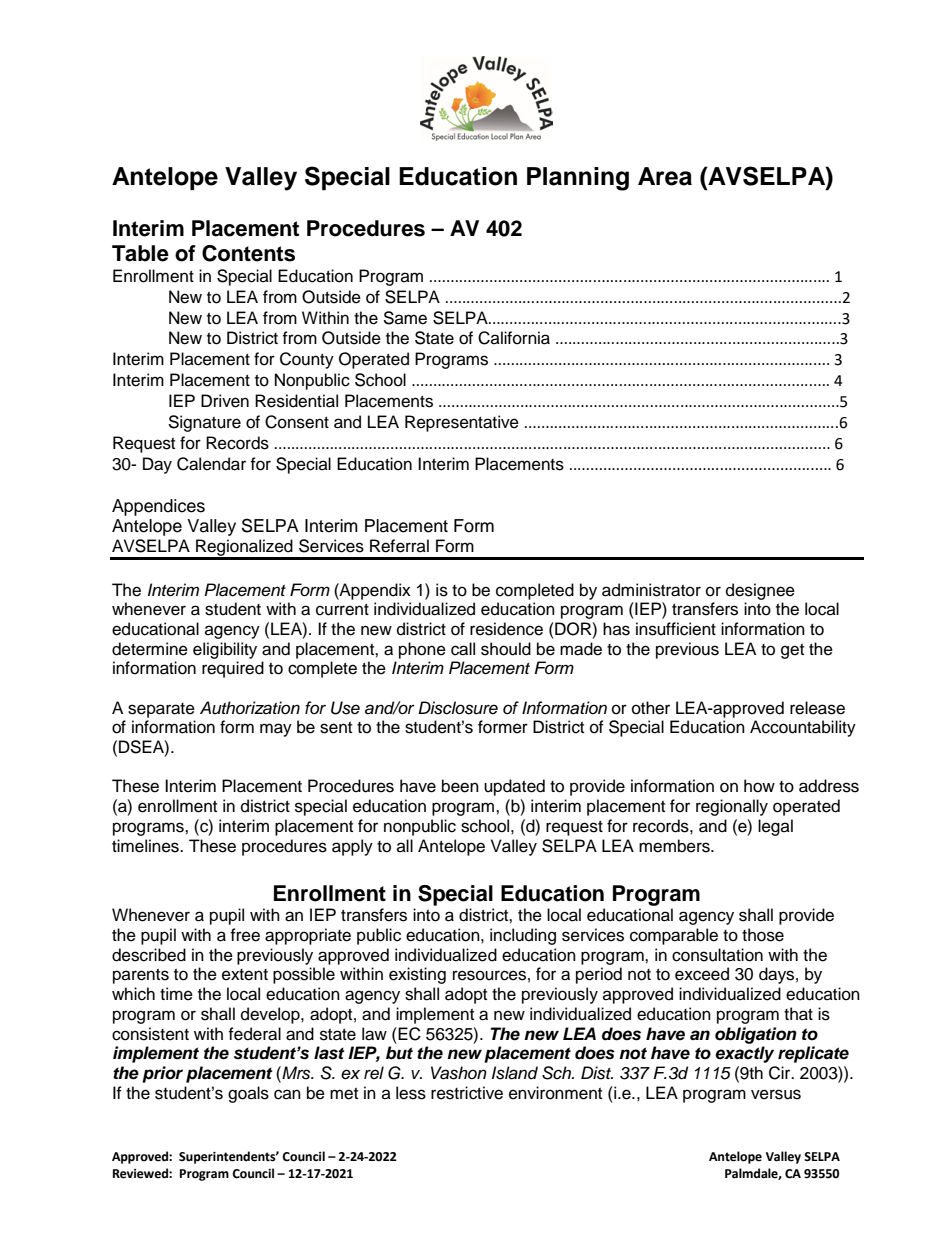 The image size is (952, 1233). I want to click on Area, so click(665, 176).
